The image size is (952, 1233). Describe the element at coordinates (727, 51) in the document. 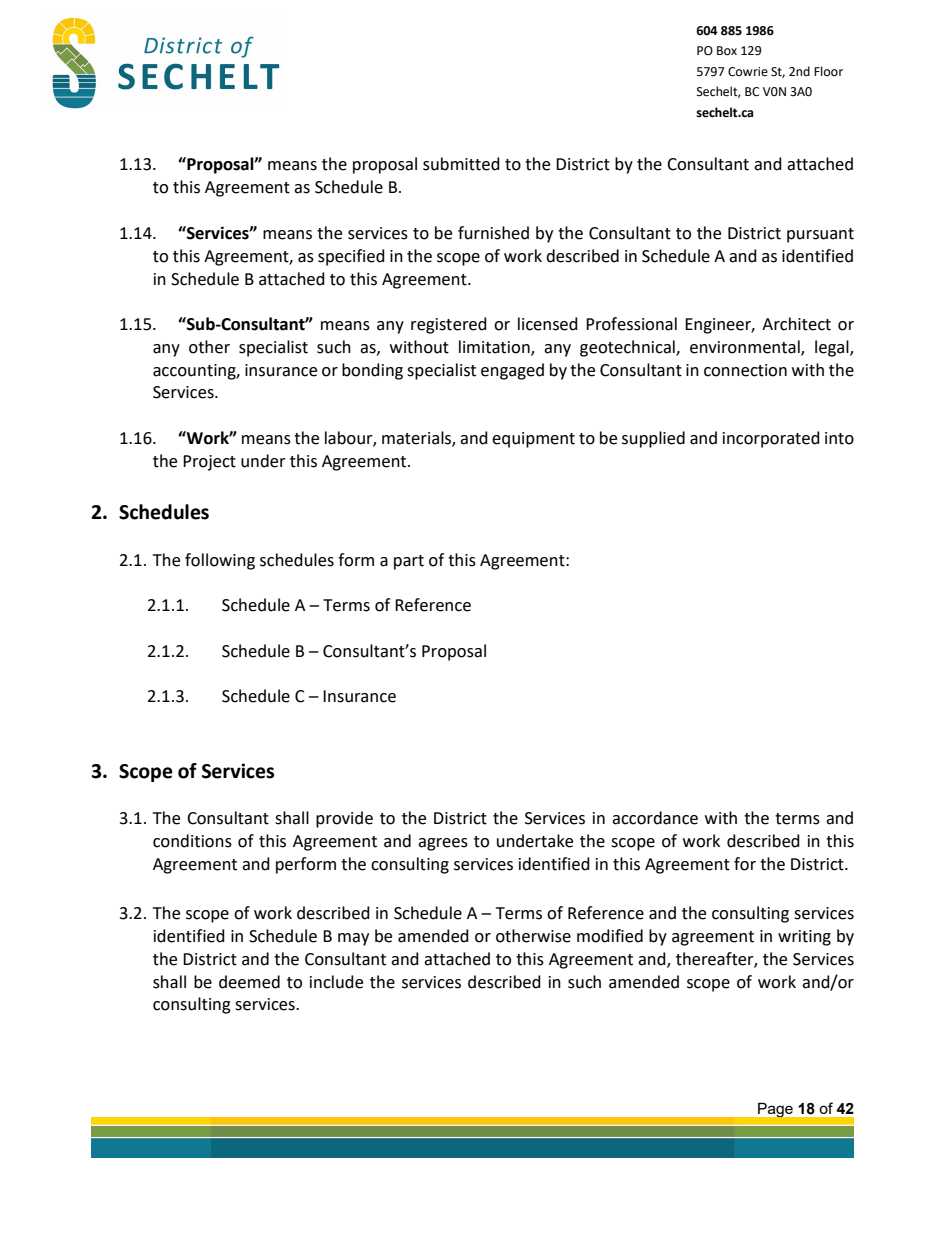

I see `Box` at that location.
